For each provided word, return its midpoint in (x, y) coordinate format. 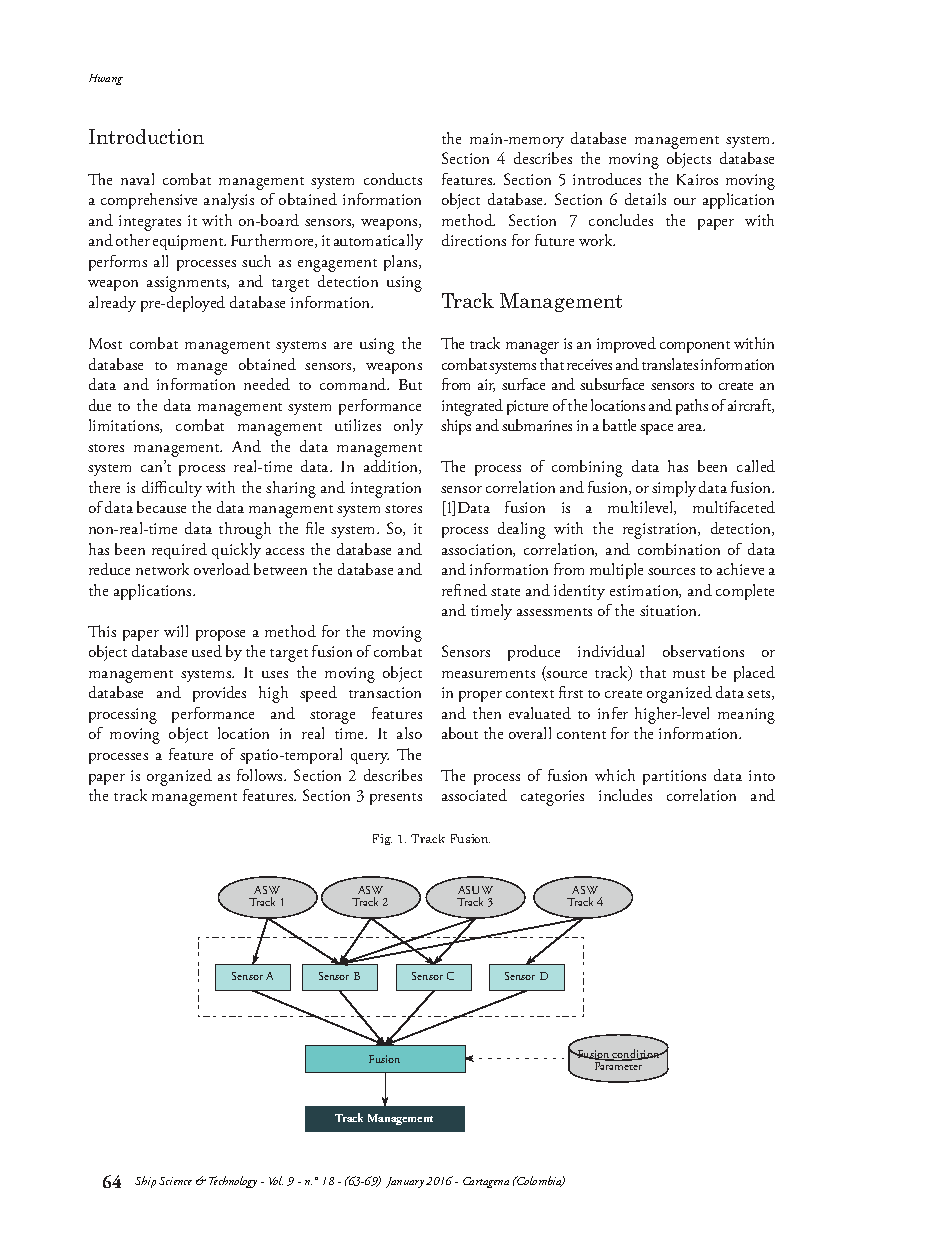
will (176, 631)
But (410, 384)
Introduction (146, 136)
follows (261, 775)
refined (464, 590)
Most (105, 343)
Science (175, 1181)
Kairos (697, 179)
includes (625, 795)
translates (670, 364)
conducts (393, 179)
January (405, 1182)
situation (670, 610)
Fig (382, 839)
